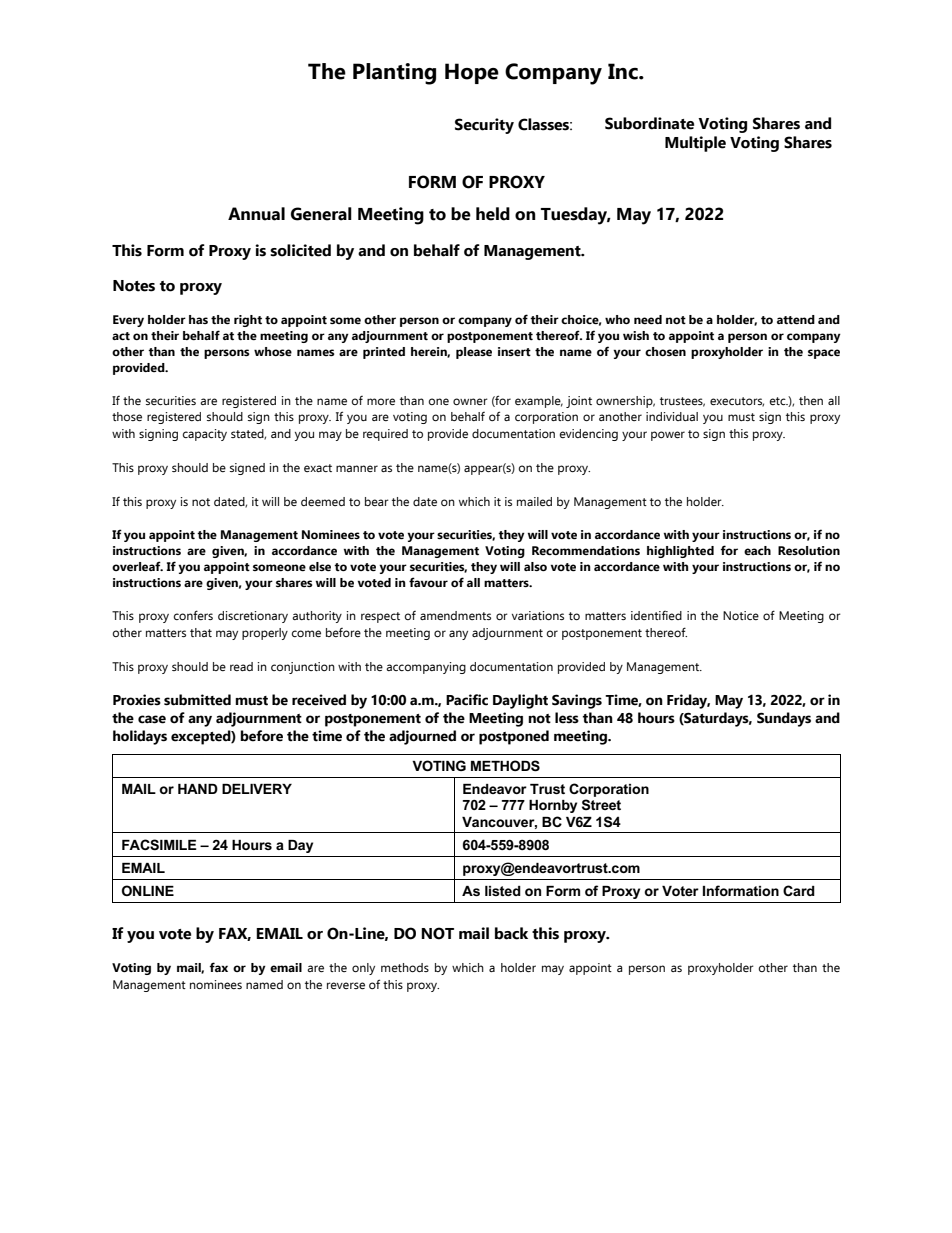 The height and width of the screenshot is (1233, 952). Describe the element at coordinates (757, 550) in the screenshot. I see `each` at that location.
